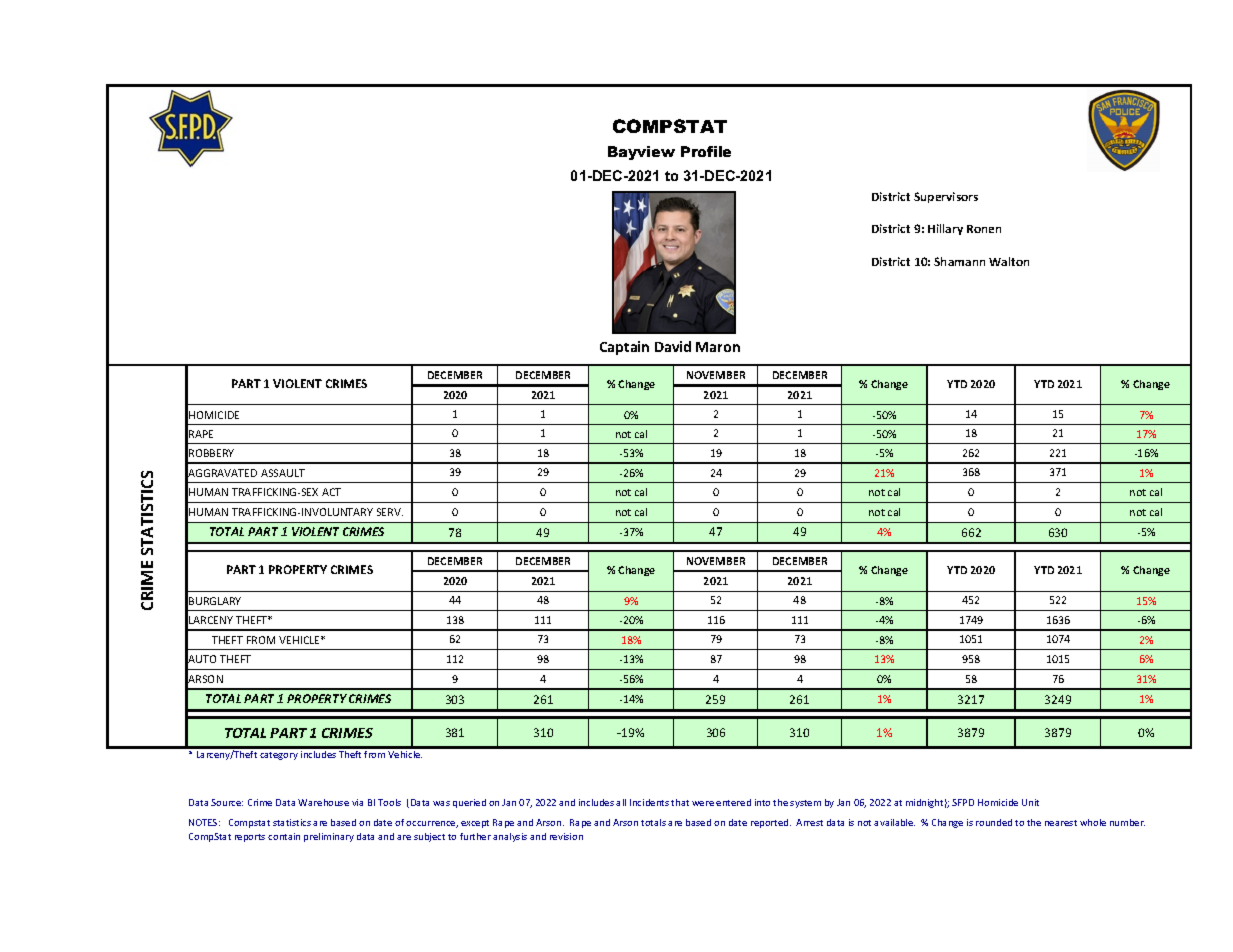 Image resolution: width=1233 pixels, height=952 pixels. What do you see at coordinates (994, 822) in the screenshot?
I see `rounded` at bounding box center [994, 822].
